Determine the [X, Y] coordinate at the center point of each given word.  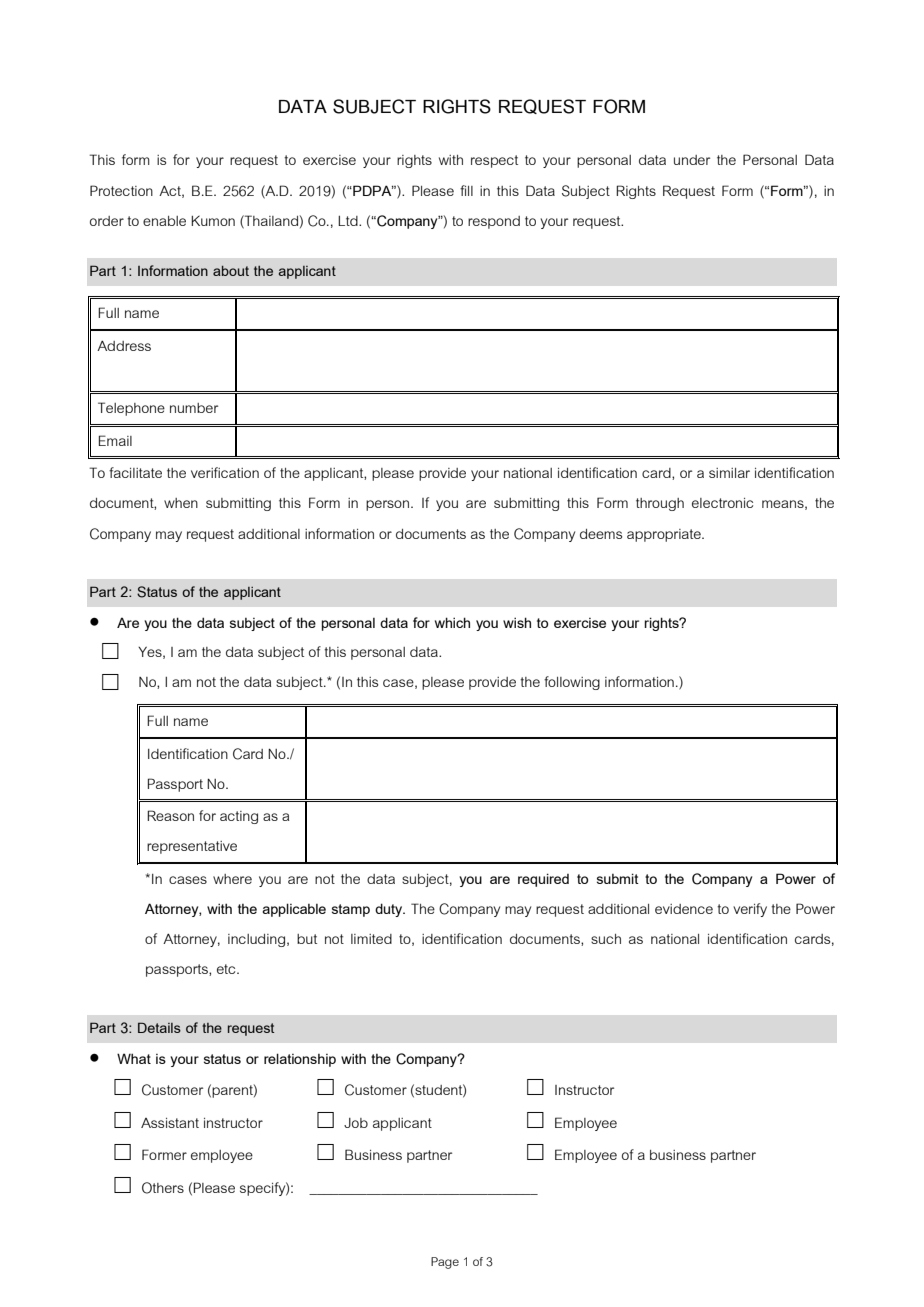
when [181, 503]
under [692, 160]
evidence [684, 909]
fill [466, 190]
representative [192, 847]
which [452, 622]
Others [163, 1188]
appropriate [665, 535]
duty [390, 910]
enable [164, 221]
